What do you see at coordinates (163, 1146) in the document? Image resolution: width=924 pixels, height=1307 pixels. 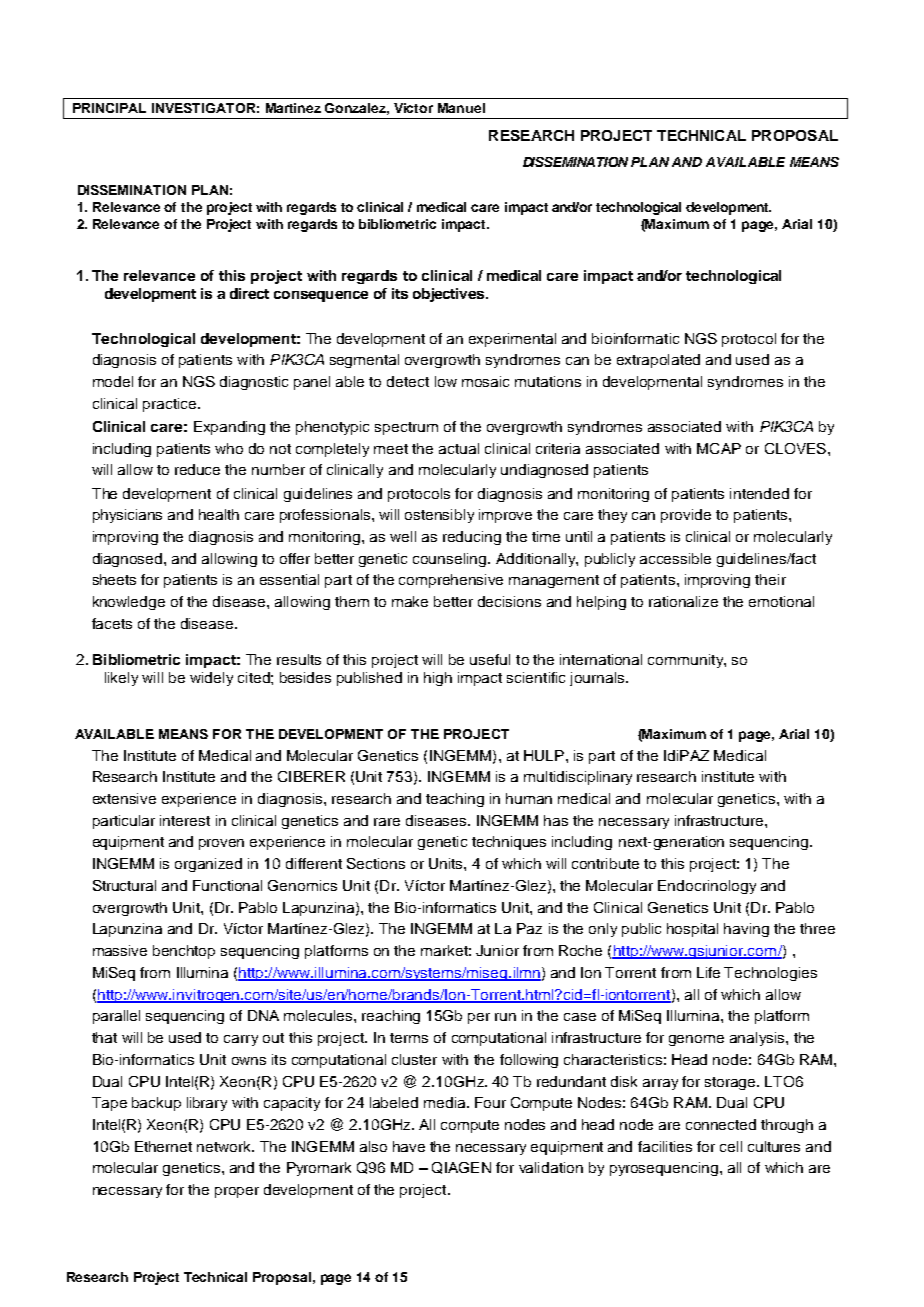 I see `Ethernet` at bounding box center [163, 1146].
